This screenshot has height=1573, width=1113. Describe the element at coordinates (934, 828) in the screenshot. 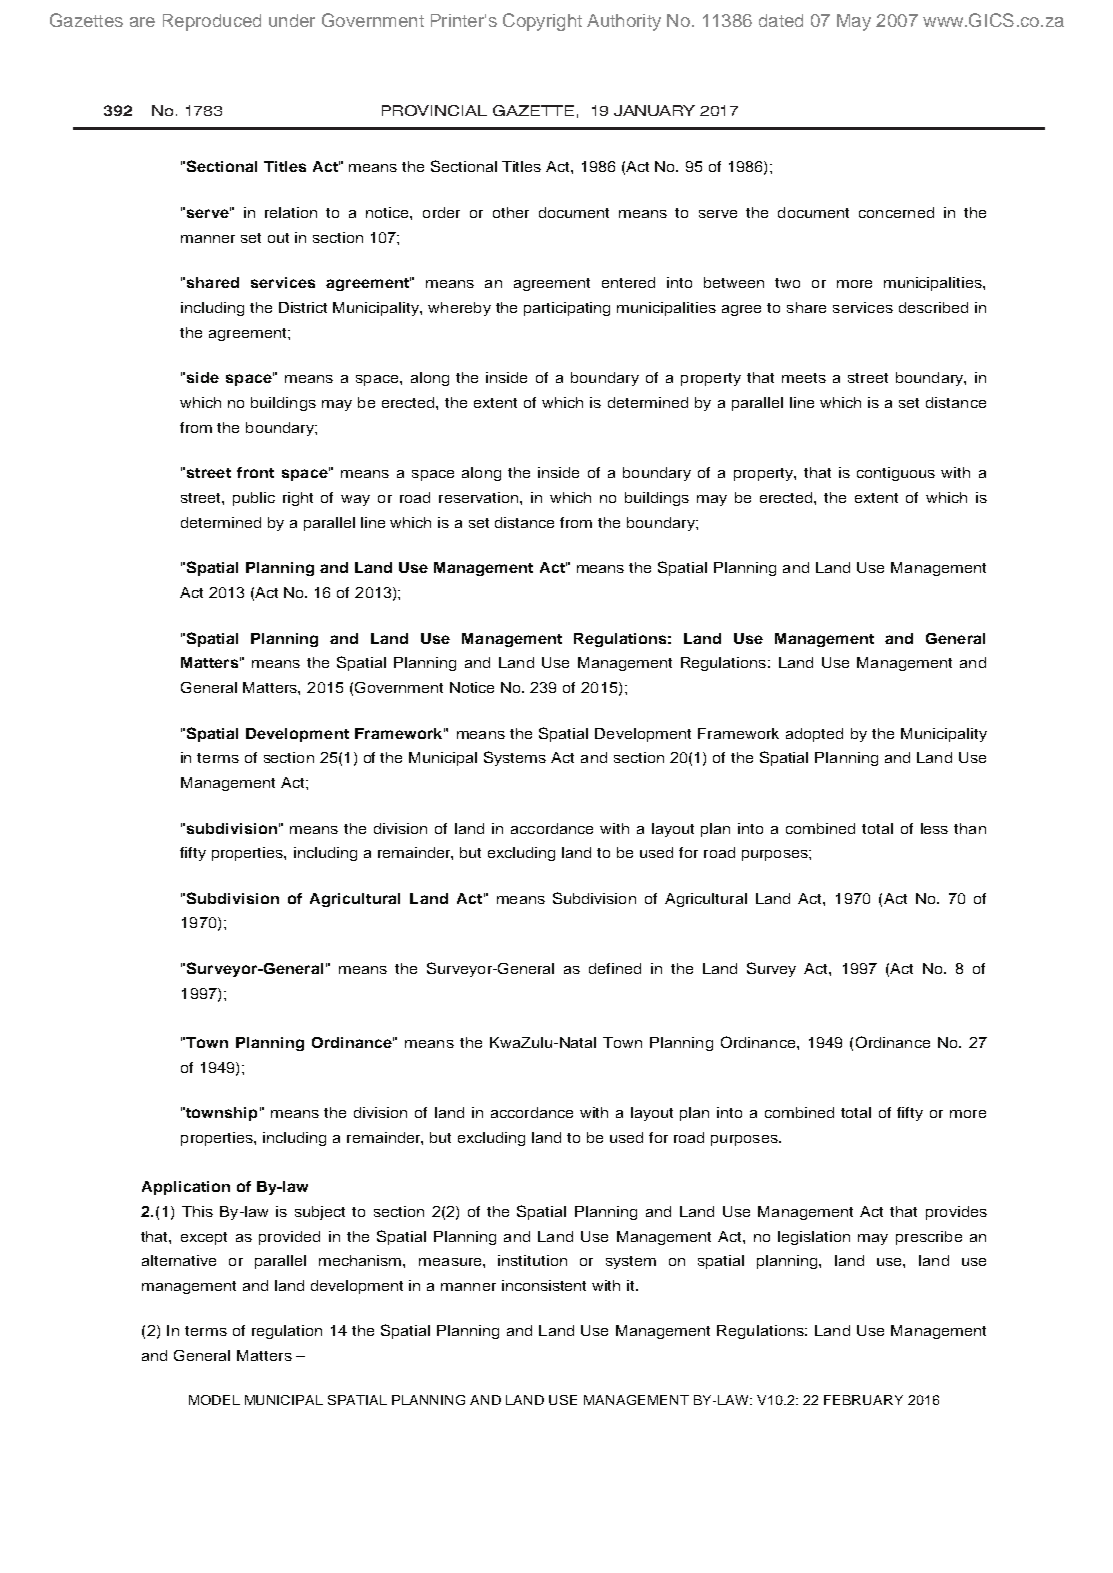

I see `less` at that location.
